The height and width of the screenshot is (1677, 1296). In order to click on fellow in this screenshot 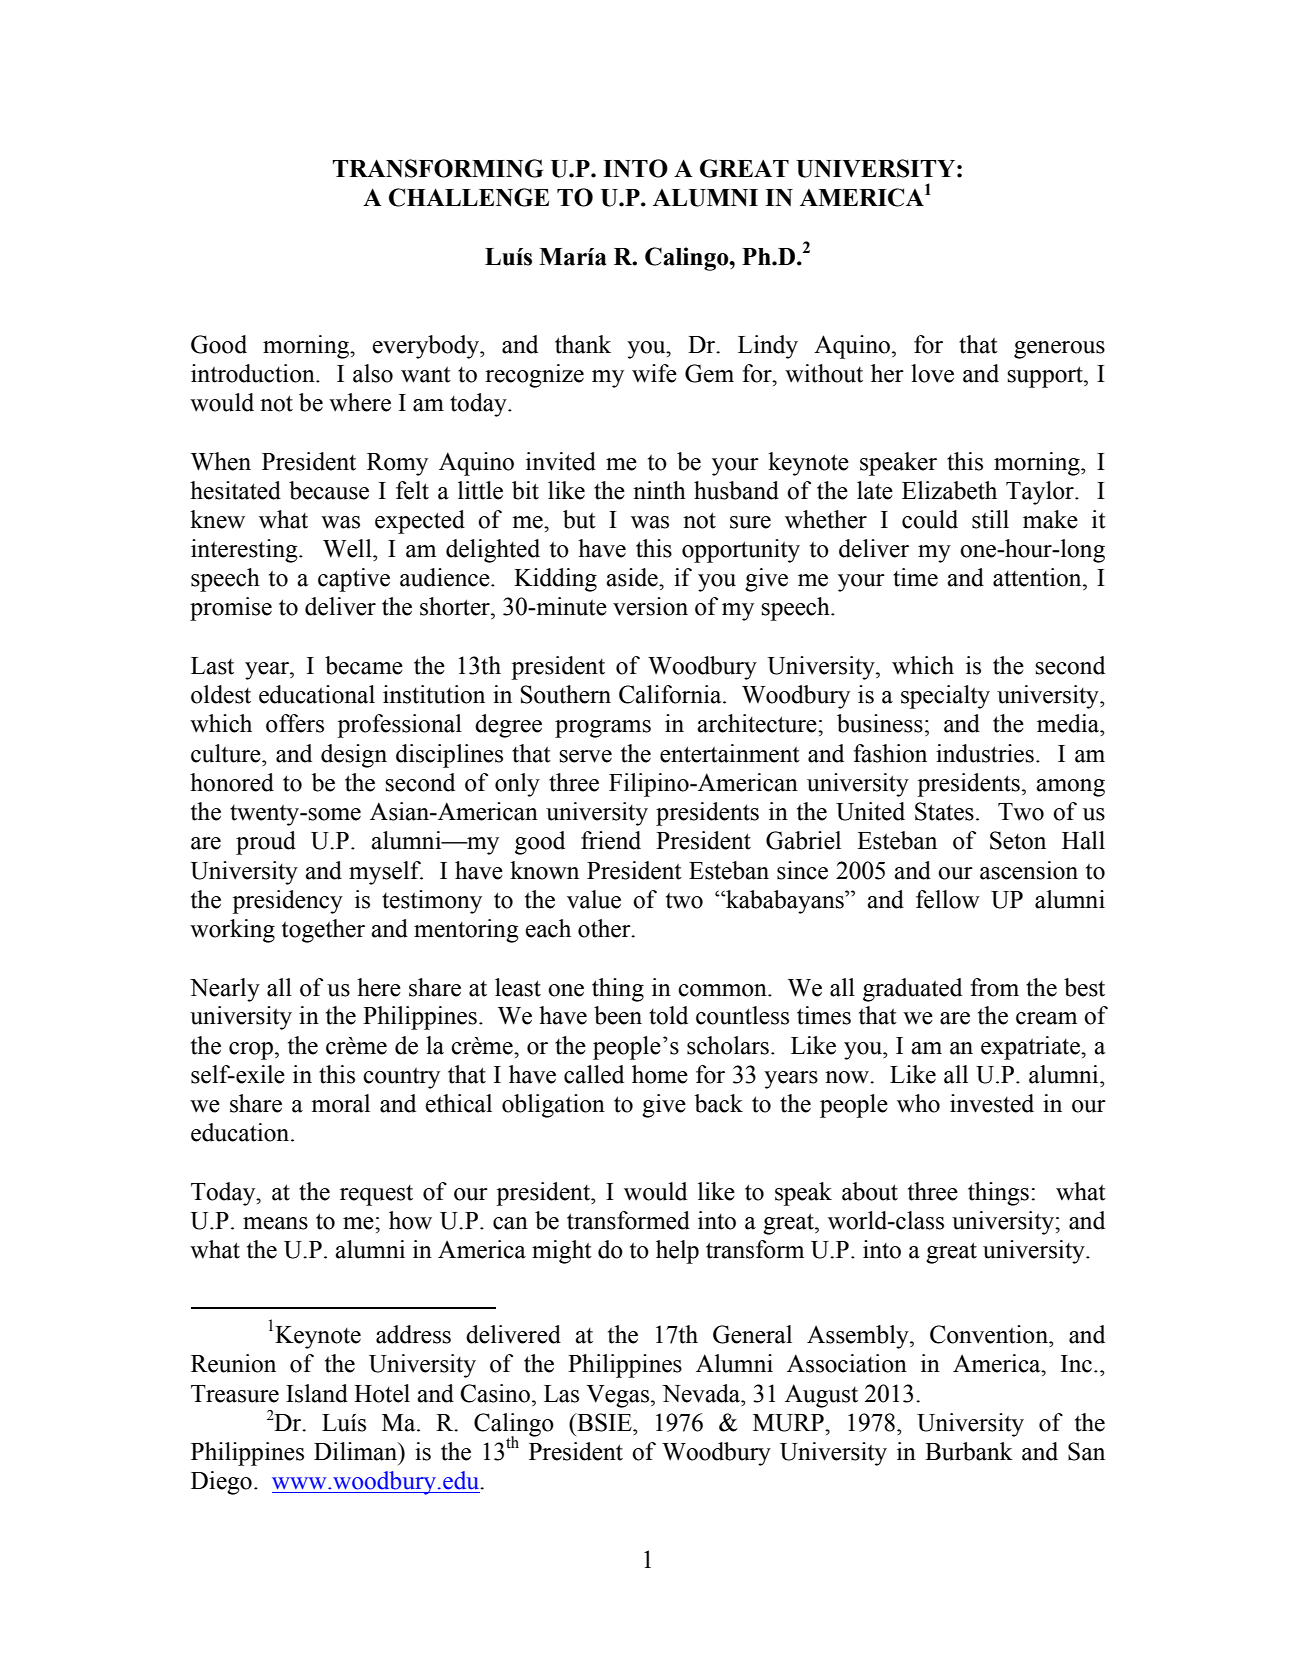, I will do `click(948, 899)`.
